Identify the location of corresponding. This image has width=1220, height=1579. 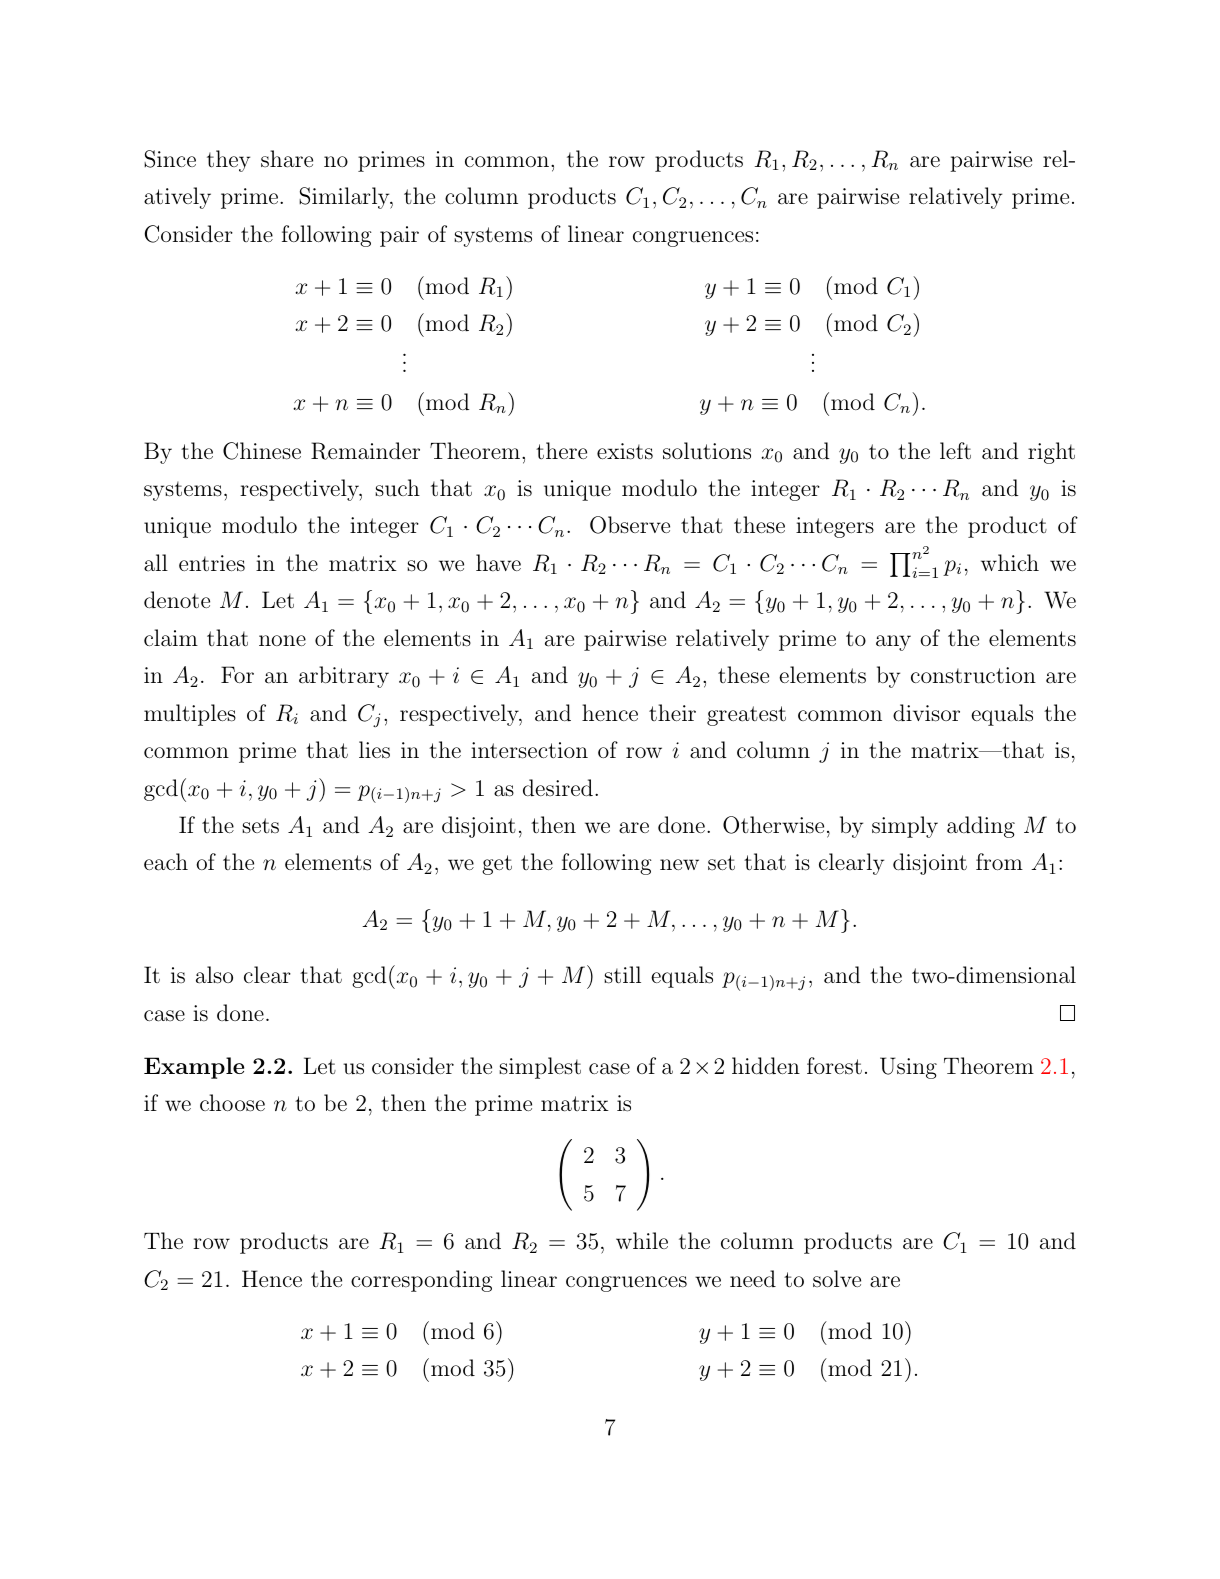
(422, 1281).
